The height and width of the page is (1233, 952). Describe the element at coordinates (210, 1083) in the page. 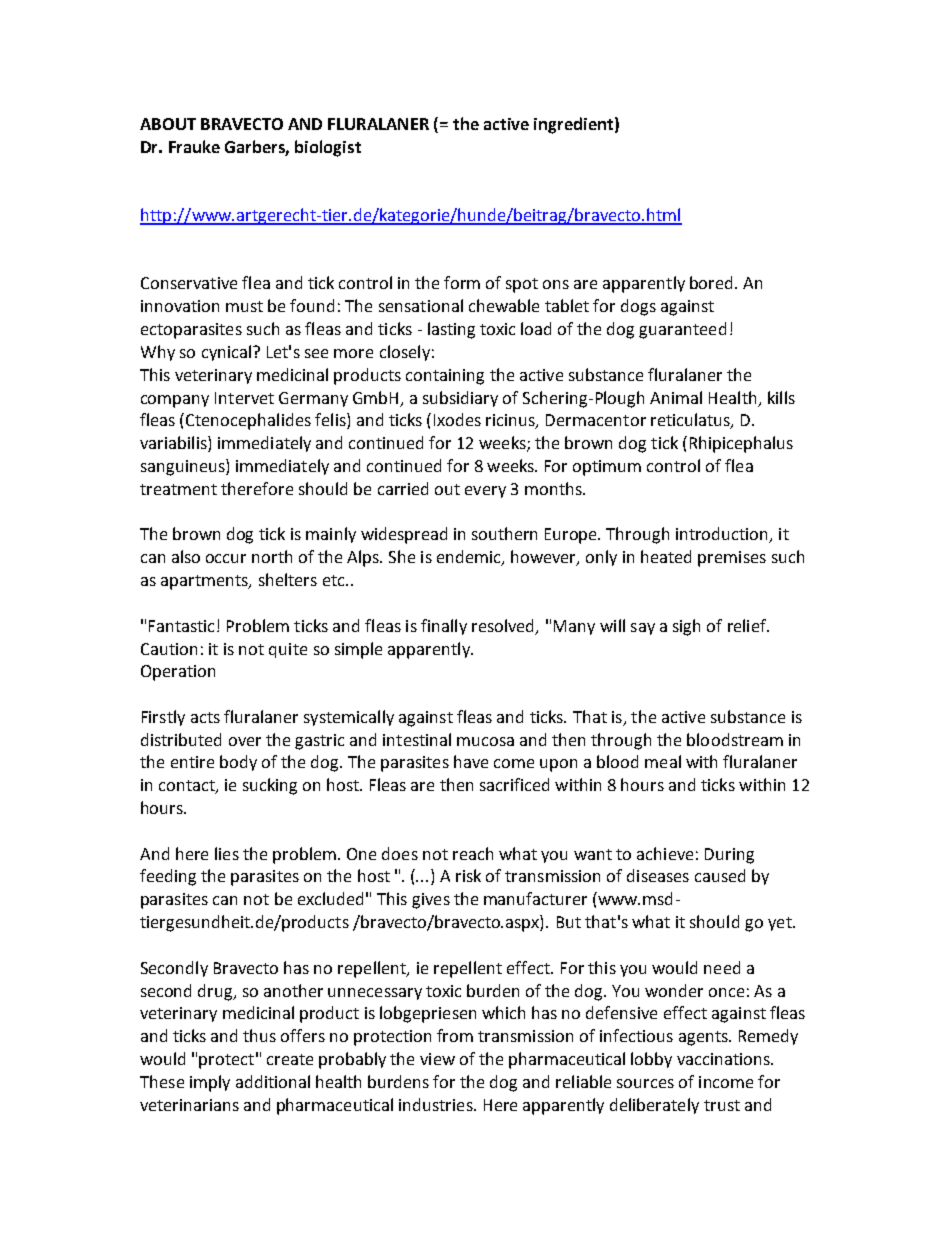

I see `imply` at that location.
